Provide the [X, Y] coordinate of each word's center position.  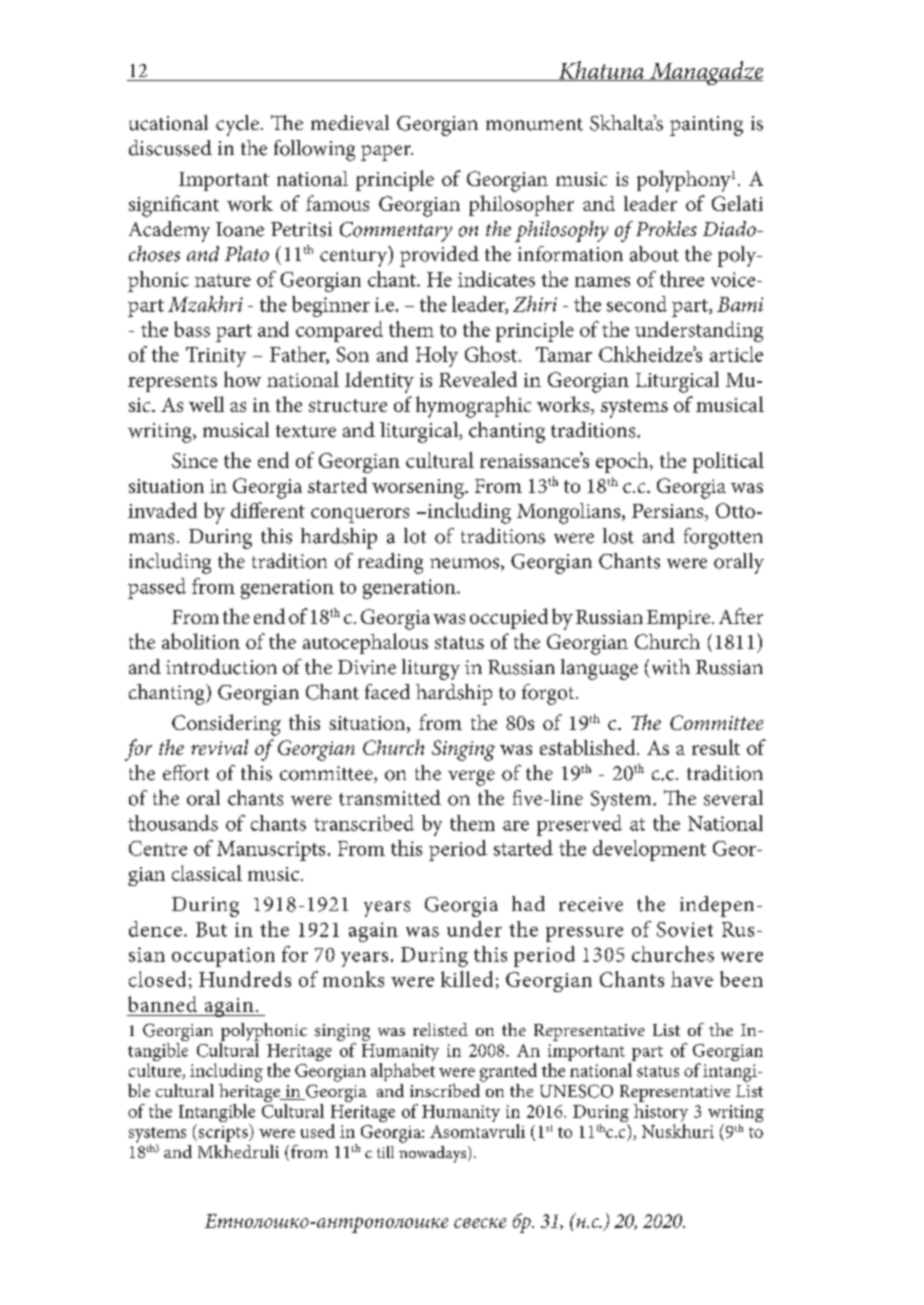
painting [706, 126]
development [649, 850]
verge [471, 778]
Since [195, 460]
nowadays [434, 1154]
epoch [623, 462]
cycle [237, 125]
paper [387, 153]
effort [186, 773]
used [318, 1131]
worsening [419, 489]
